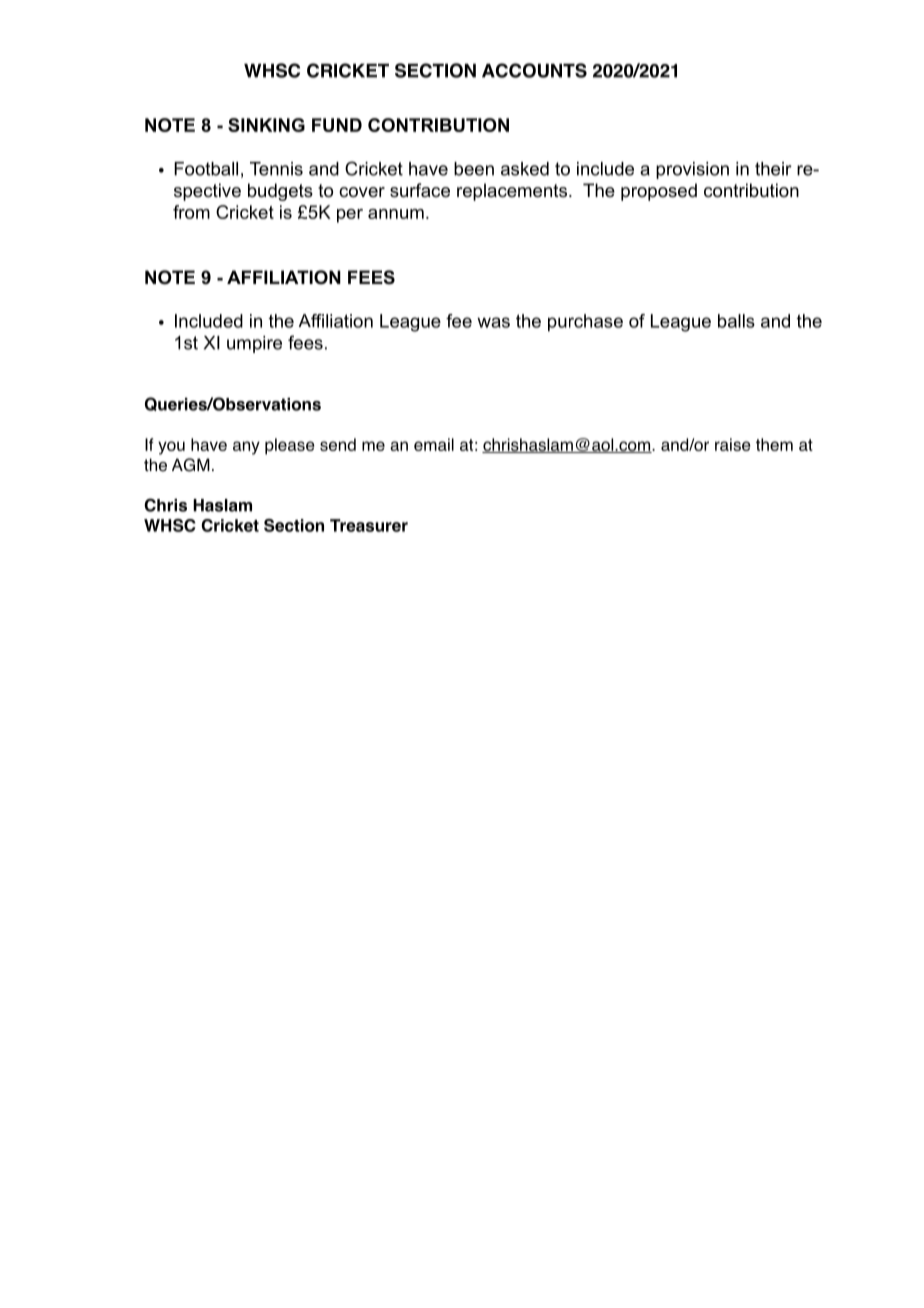 The width and height of the image is (924, 1308). I want to click on ACCOUNTS, so click(534, 70).
